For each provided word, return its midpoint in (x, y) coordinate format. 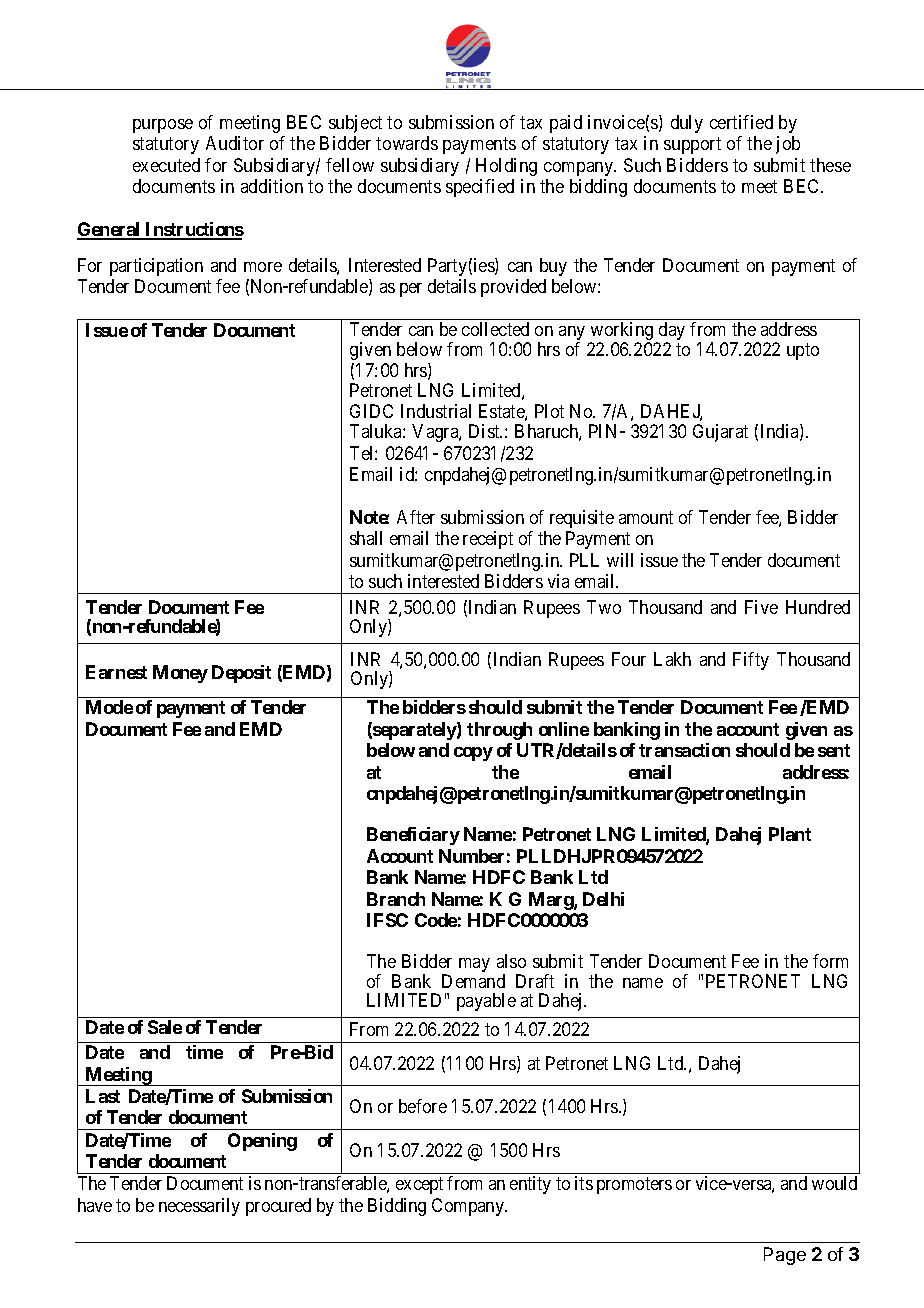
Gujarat (720, 433)
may (474, 965)
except (419, 1185)
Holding (506, 167)
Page (785, 1256)
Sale (165, 1027)
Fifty (751, 661)
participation (156, 267)
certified (741, 122)
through (499, 731)
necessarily (199, 1207)
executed (166, 165)
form (830, 961)
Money (180, 674)
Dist (485, 431)
